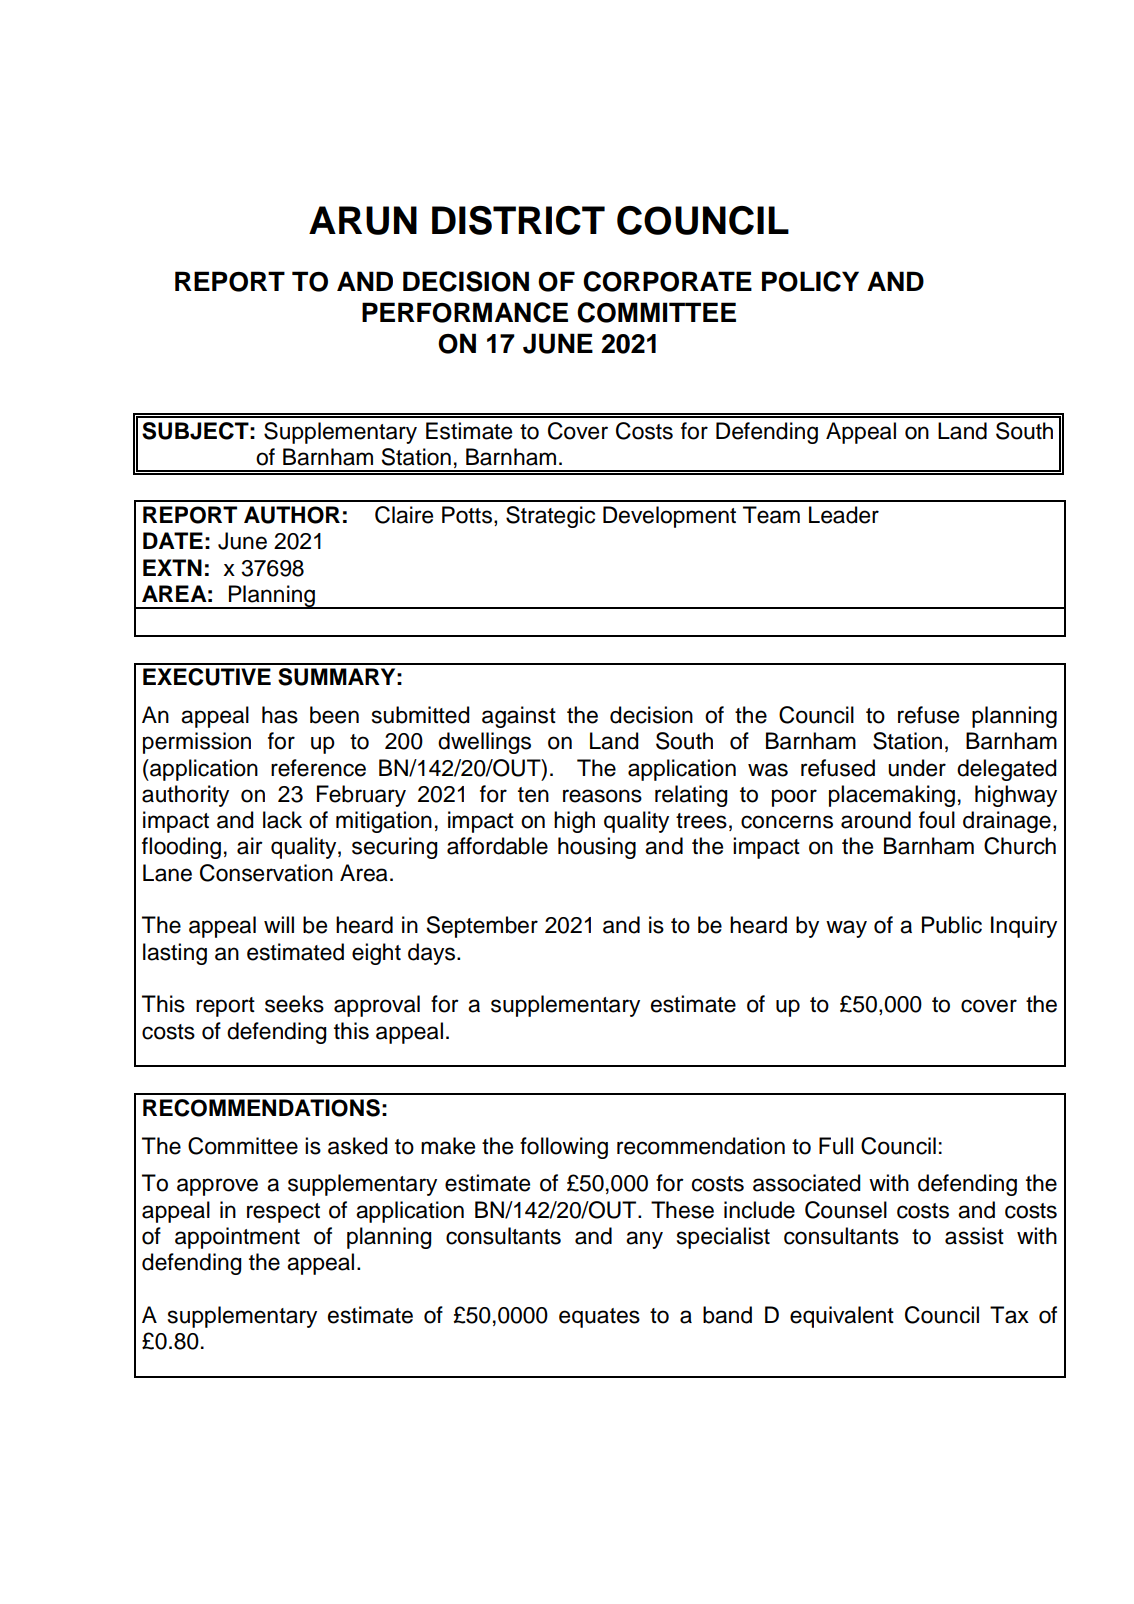  I want to click on reference, so click(318, 768).
